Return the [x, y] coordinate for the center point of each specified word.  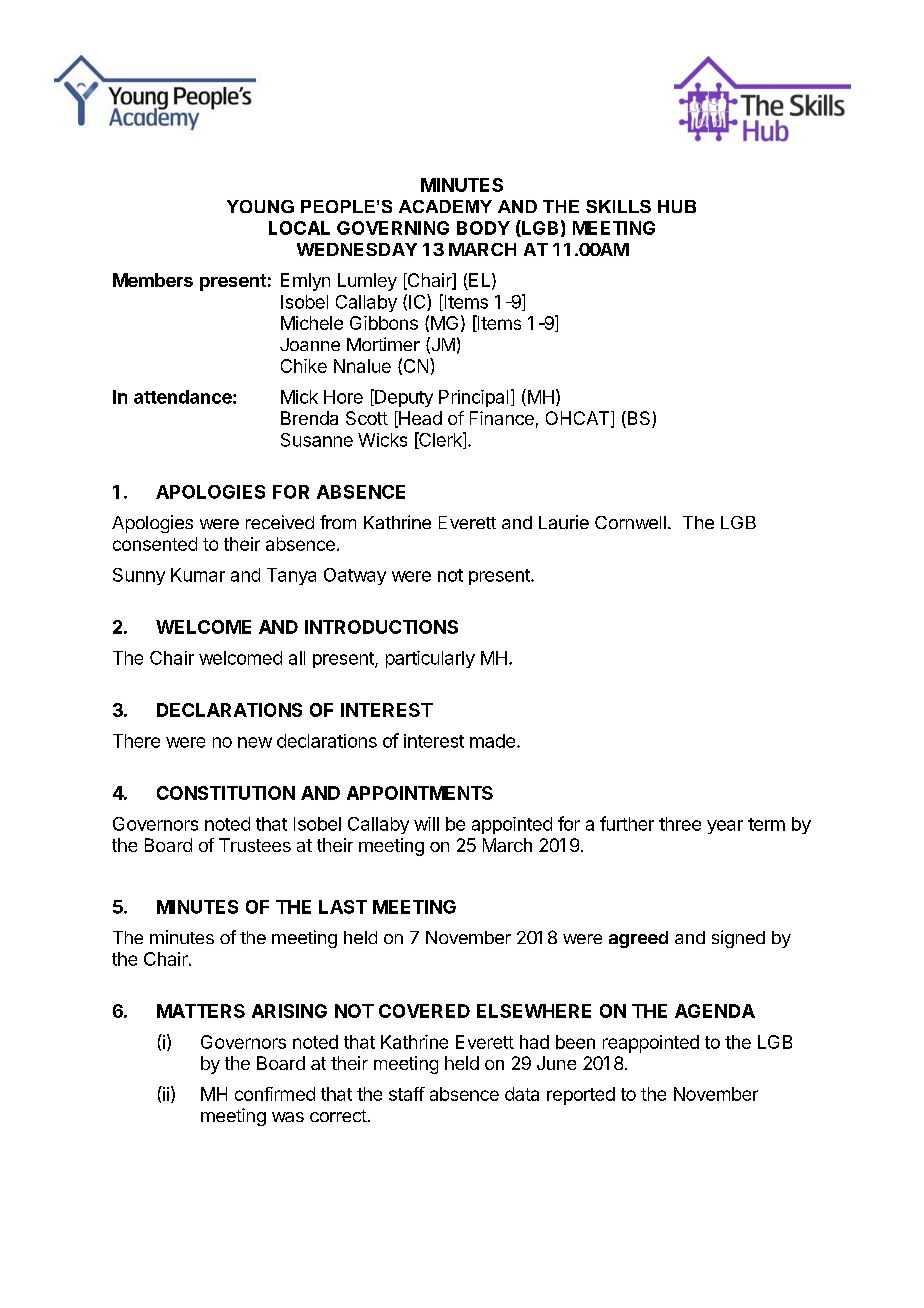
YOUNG [260, 206]
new [255, 742]
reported [581, 1096]
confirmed [275, 1094]
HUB [677, 206]
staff [407, 1094]
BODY [483, 228]
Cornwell [630, 522]
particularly [430, 659]
